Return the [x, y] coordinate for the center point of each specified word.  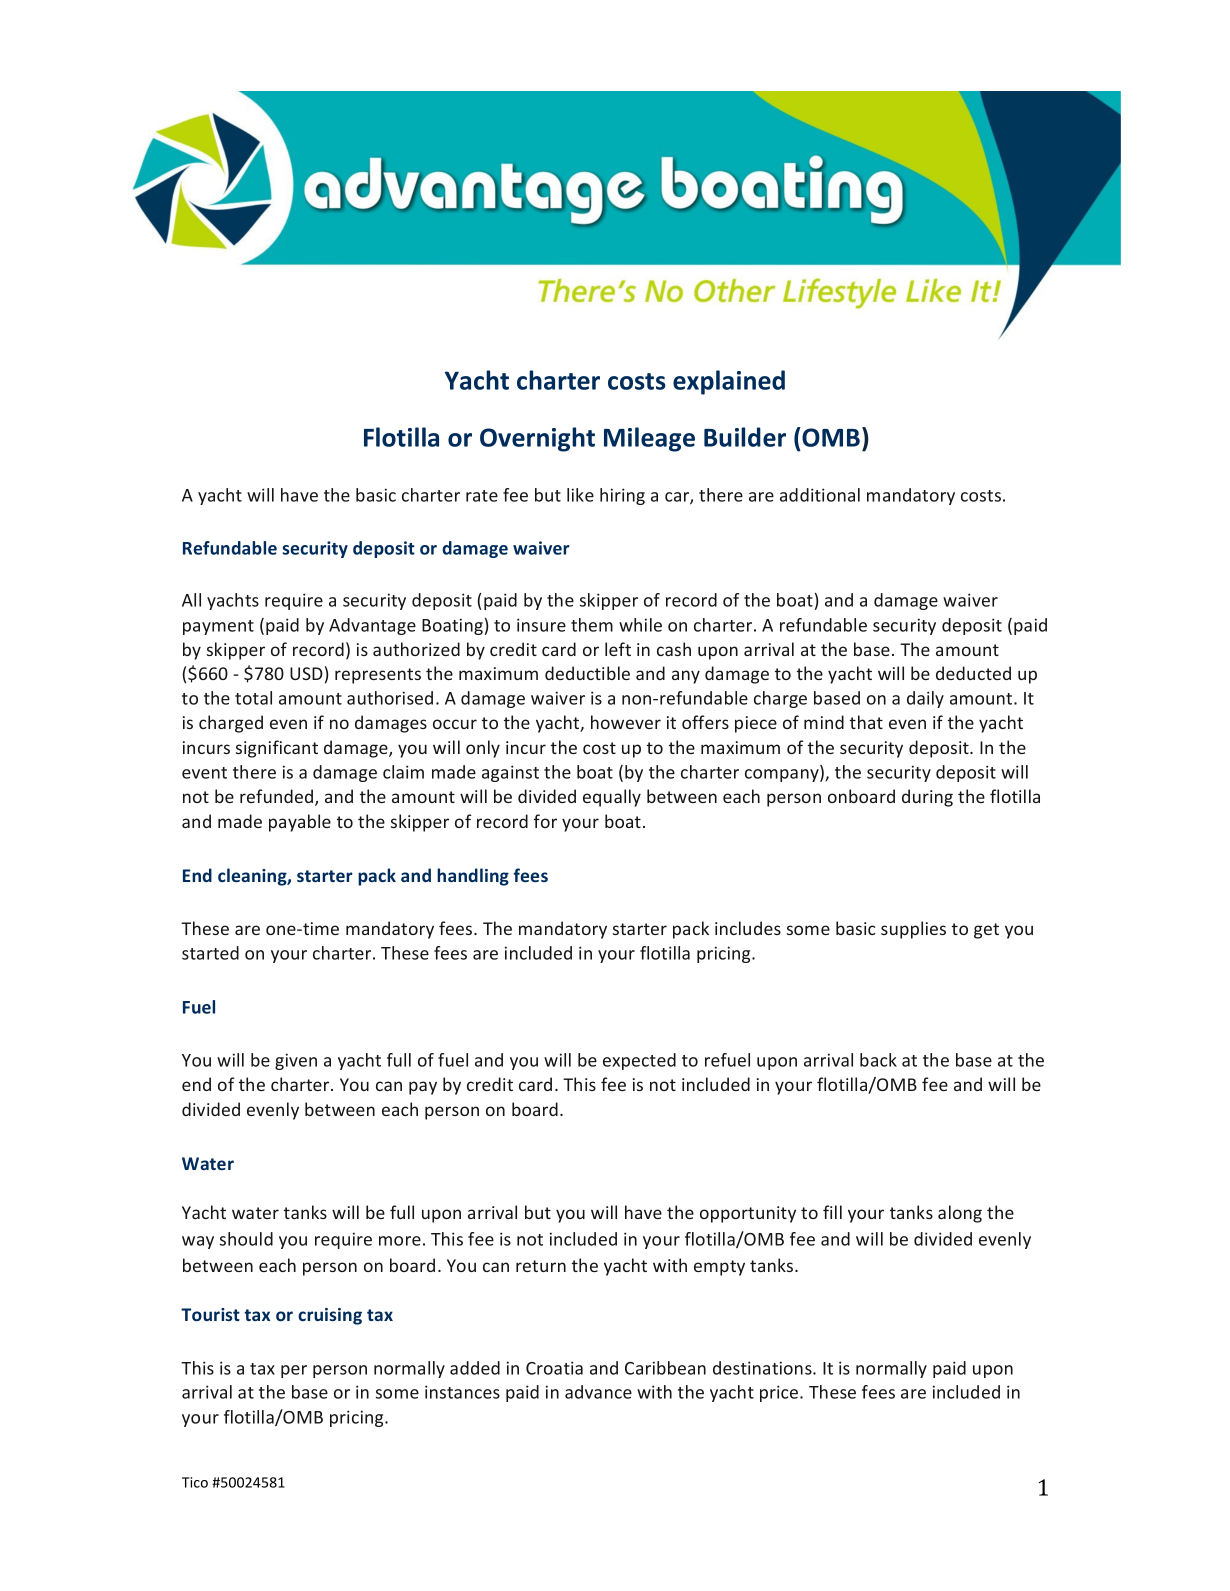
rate [482, 496]
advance [598, 1392]
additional [820, 495]
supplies [913, 930]
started [210, 953]
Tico [195, 1482]
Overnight [537, 439]
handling [473, 877]
